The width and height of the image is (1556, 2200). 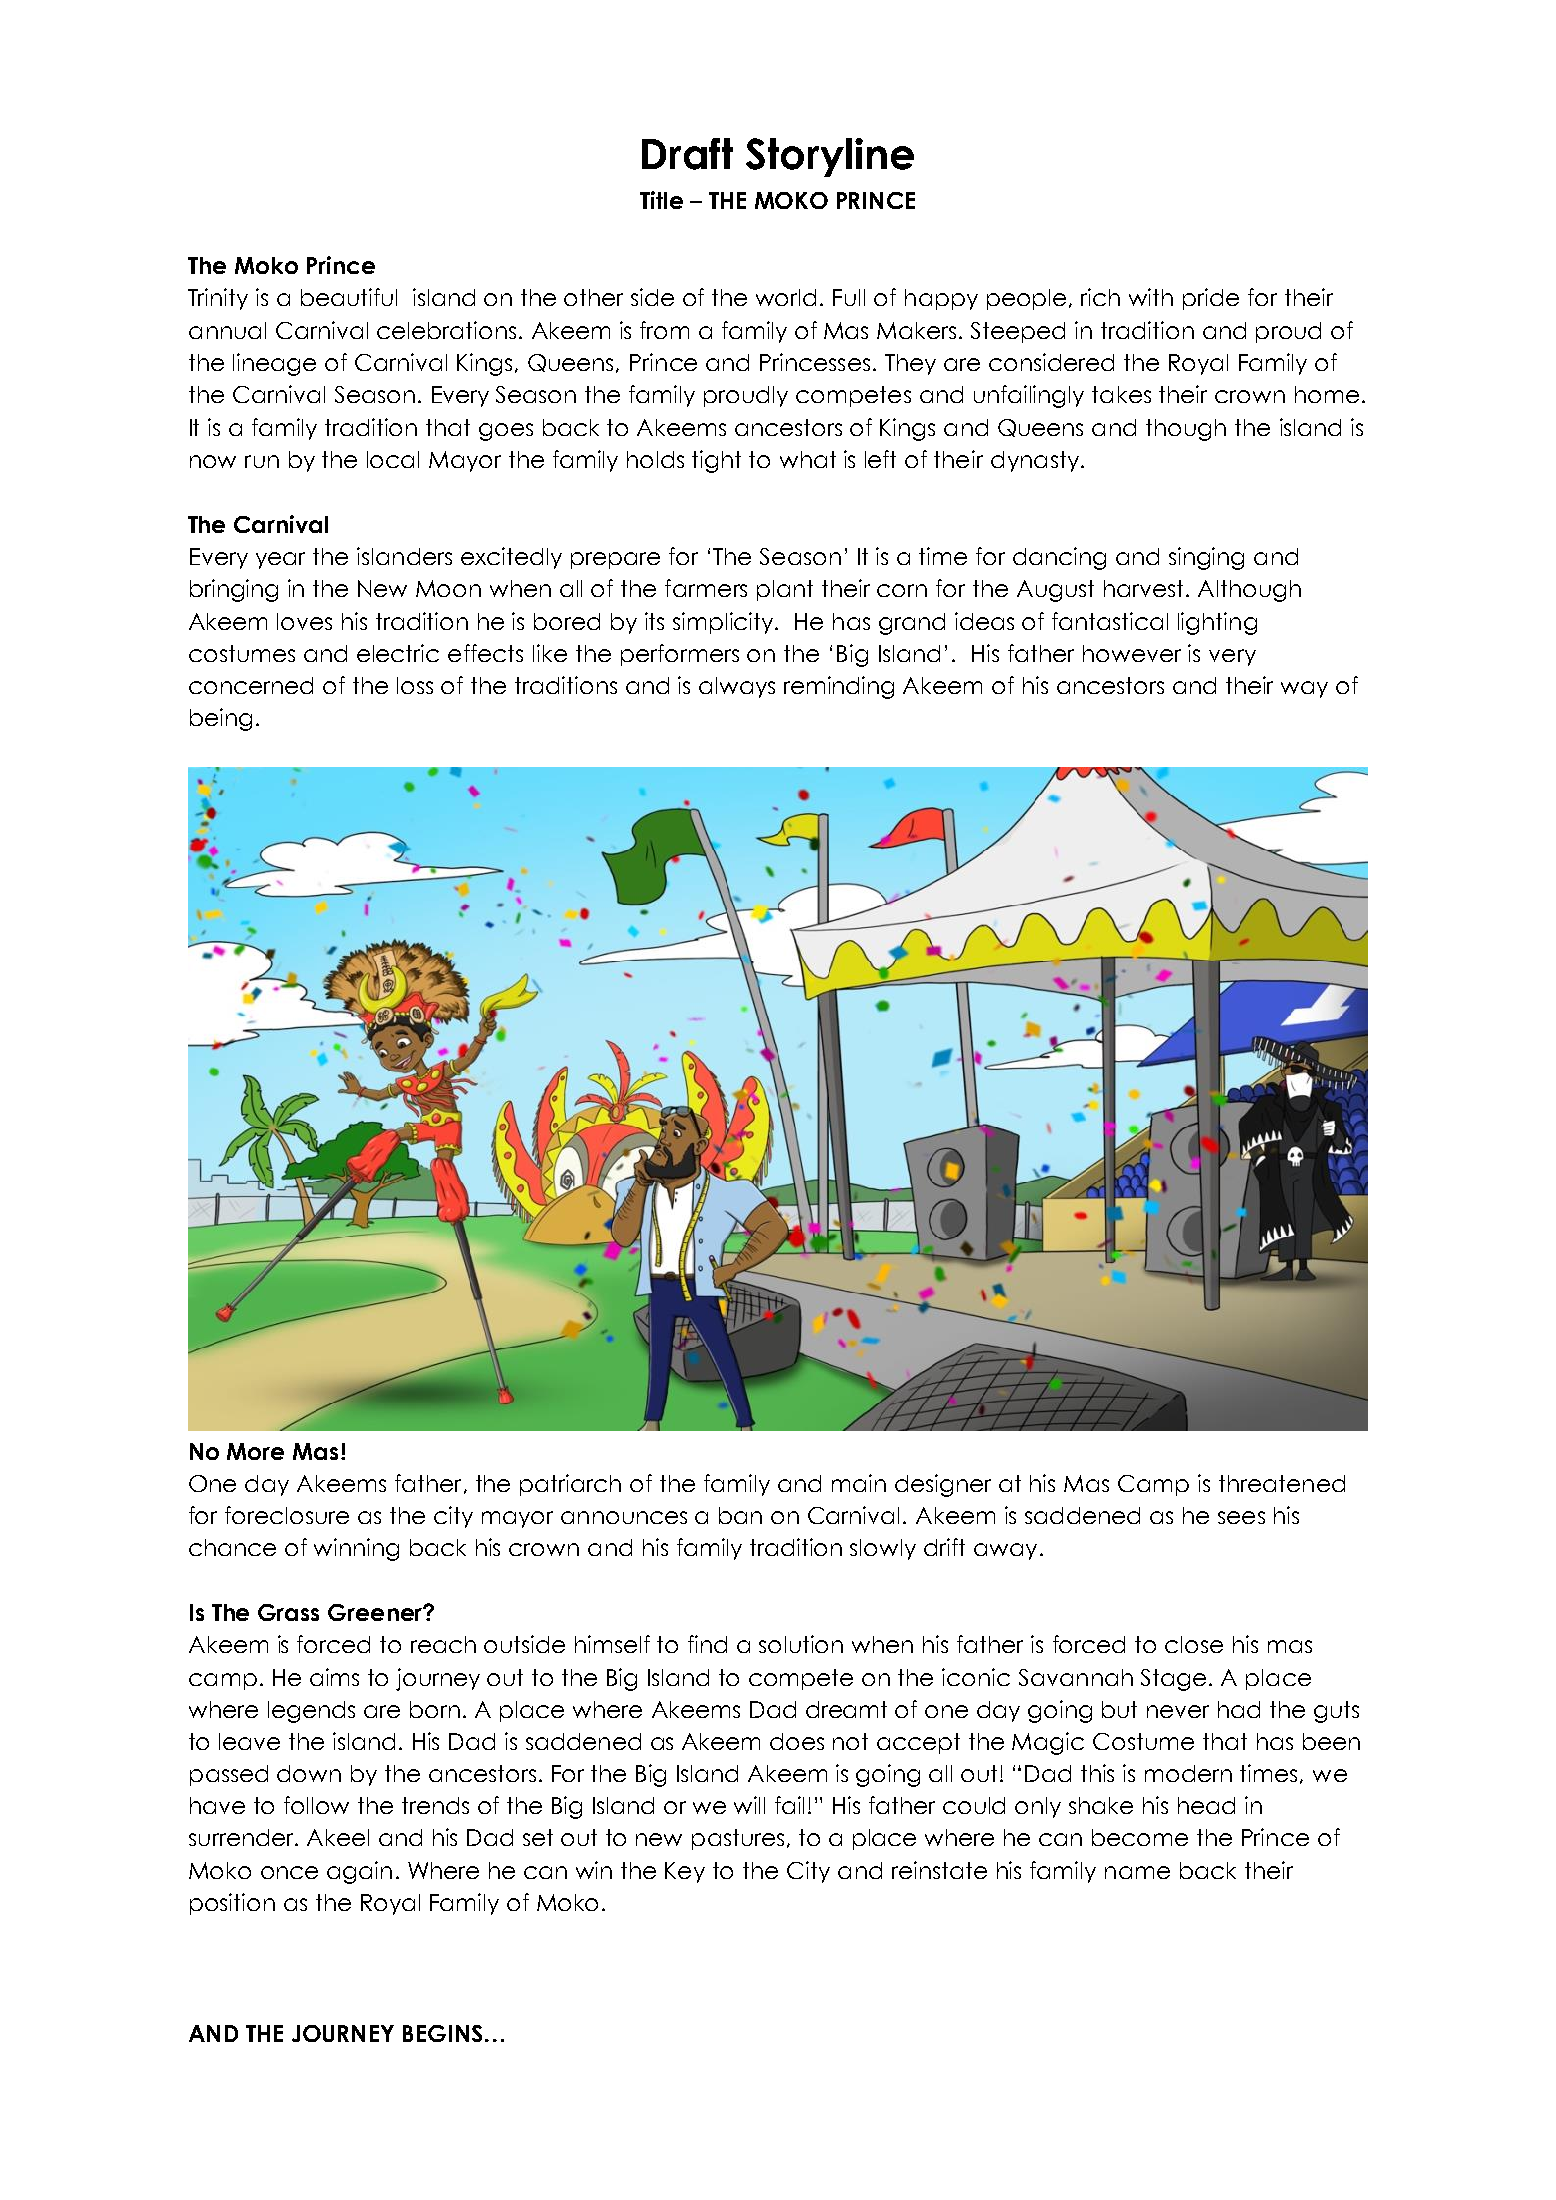 What do you see at coordinates (349, 297) in the image?
I see `beautiful` at bounding box center [349, 297].
